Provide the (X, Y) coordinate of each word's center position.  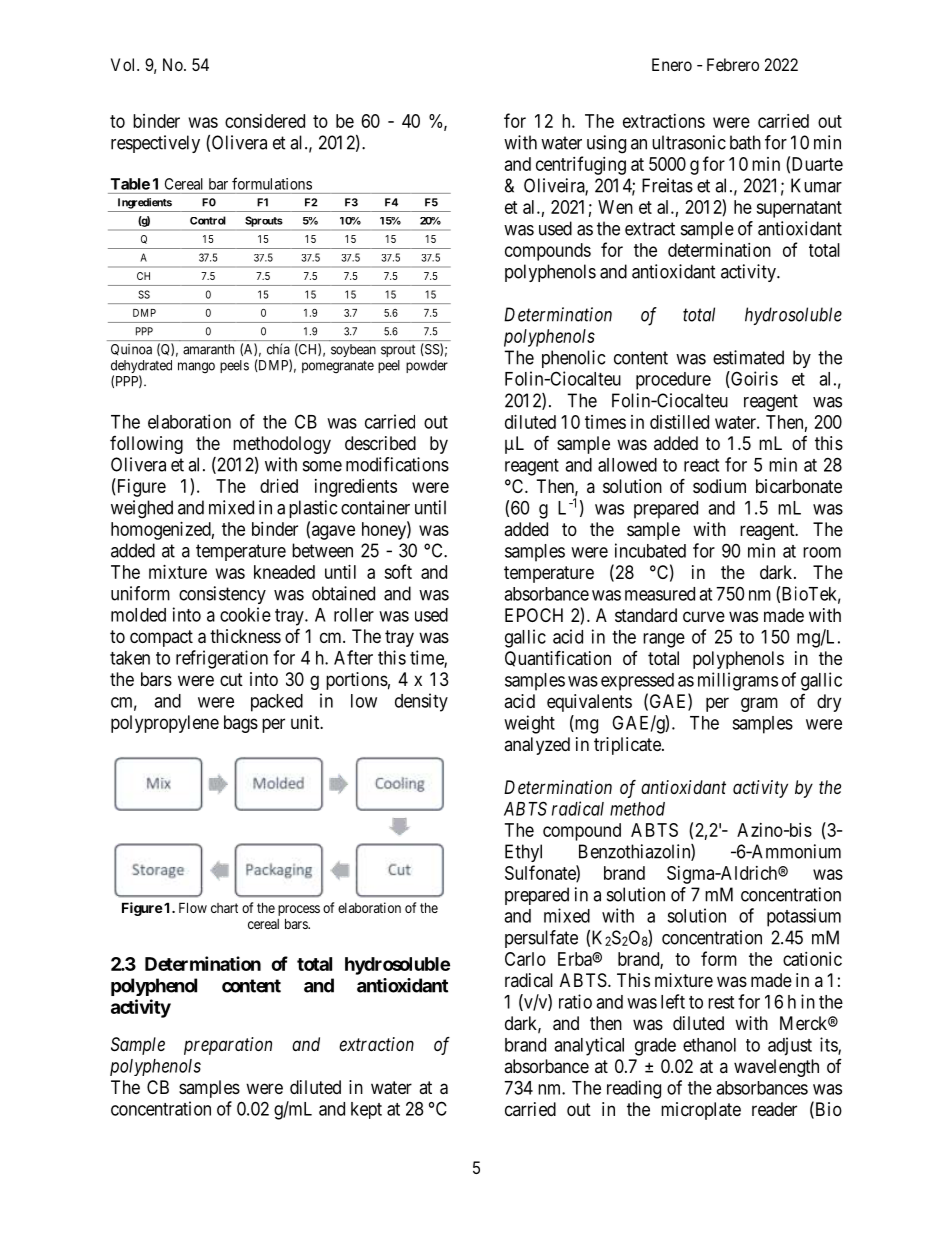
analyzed (537, 746)
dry (829, 703)
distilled (679, 422)
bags (241, 724)
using (606, 144)
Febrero (733, 64)
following (146, 445)
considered (265, 121)
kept (366, 1110)
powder (427, 366)
